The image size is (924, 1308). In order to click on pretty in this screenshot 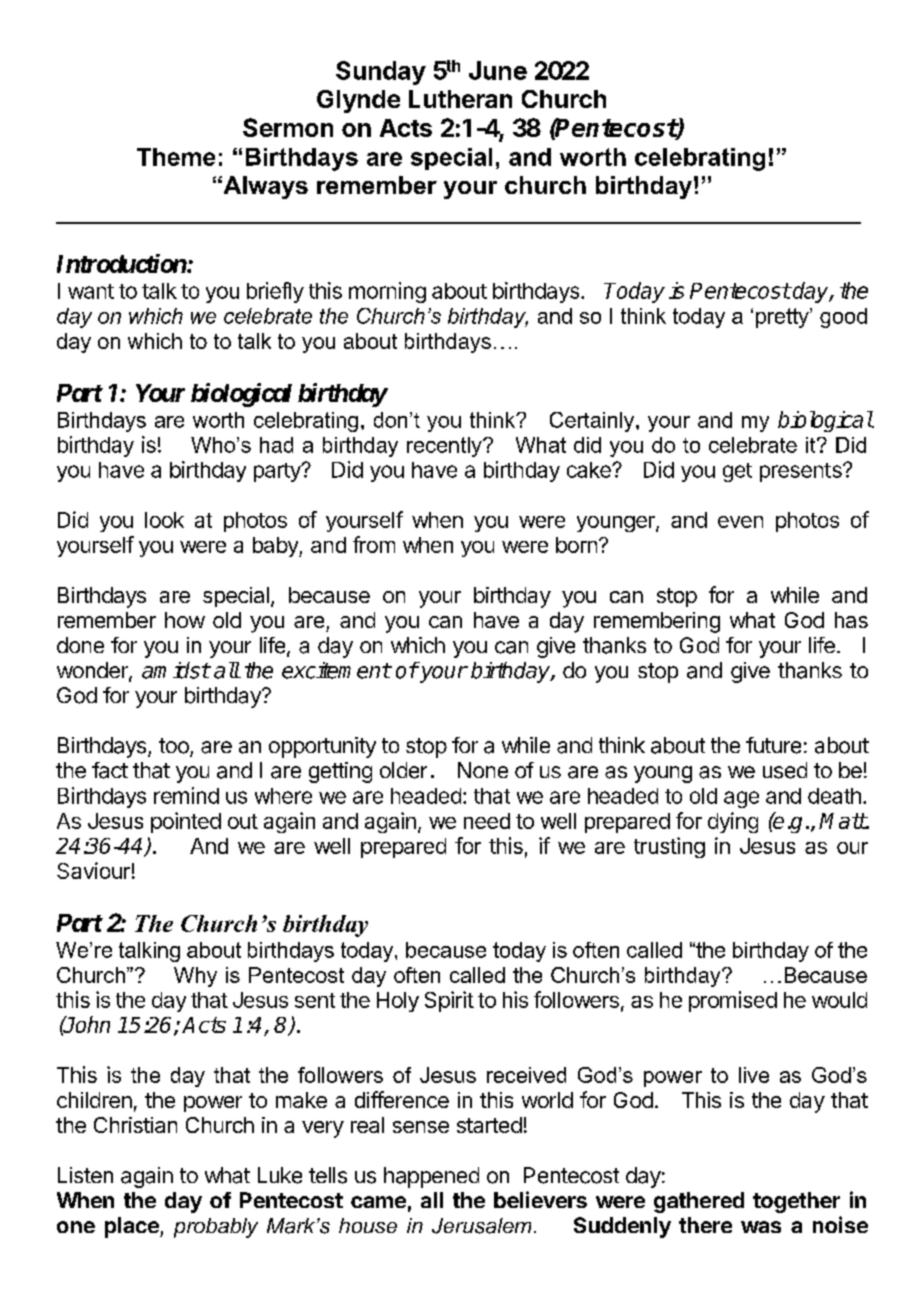, I will do `click(783, 318)`.
